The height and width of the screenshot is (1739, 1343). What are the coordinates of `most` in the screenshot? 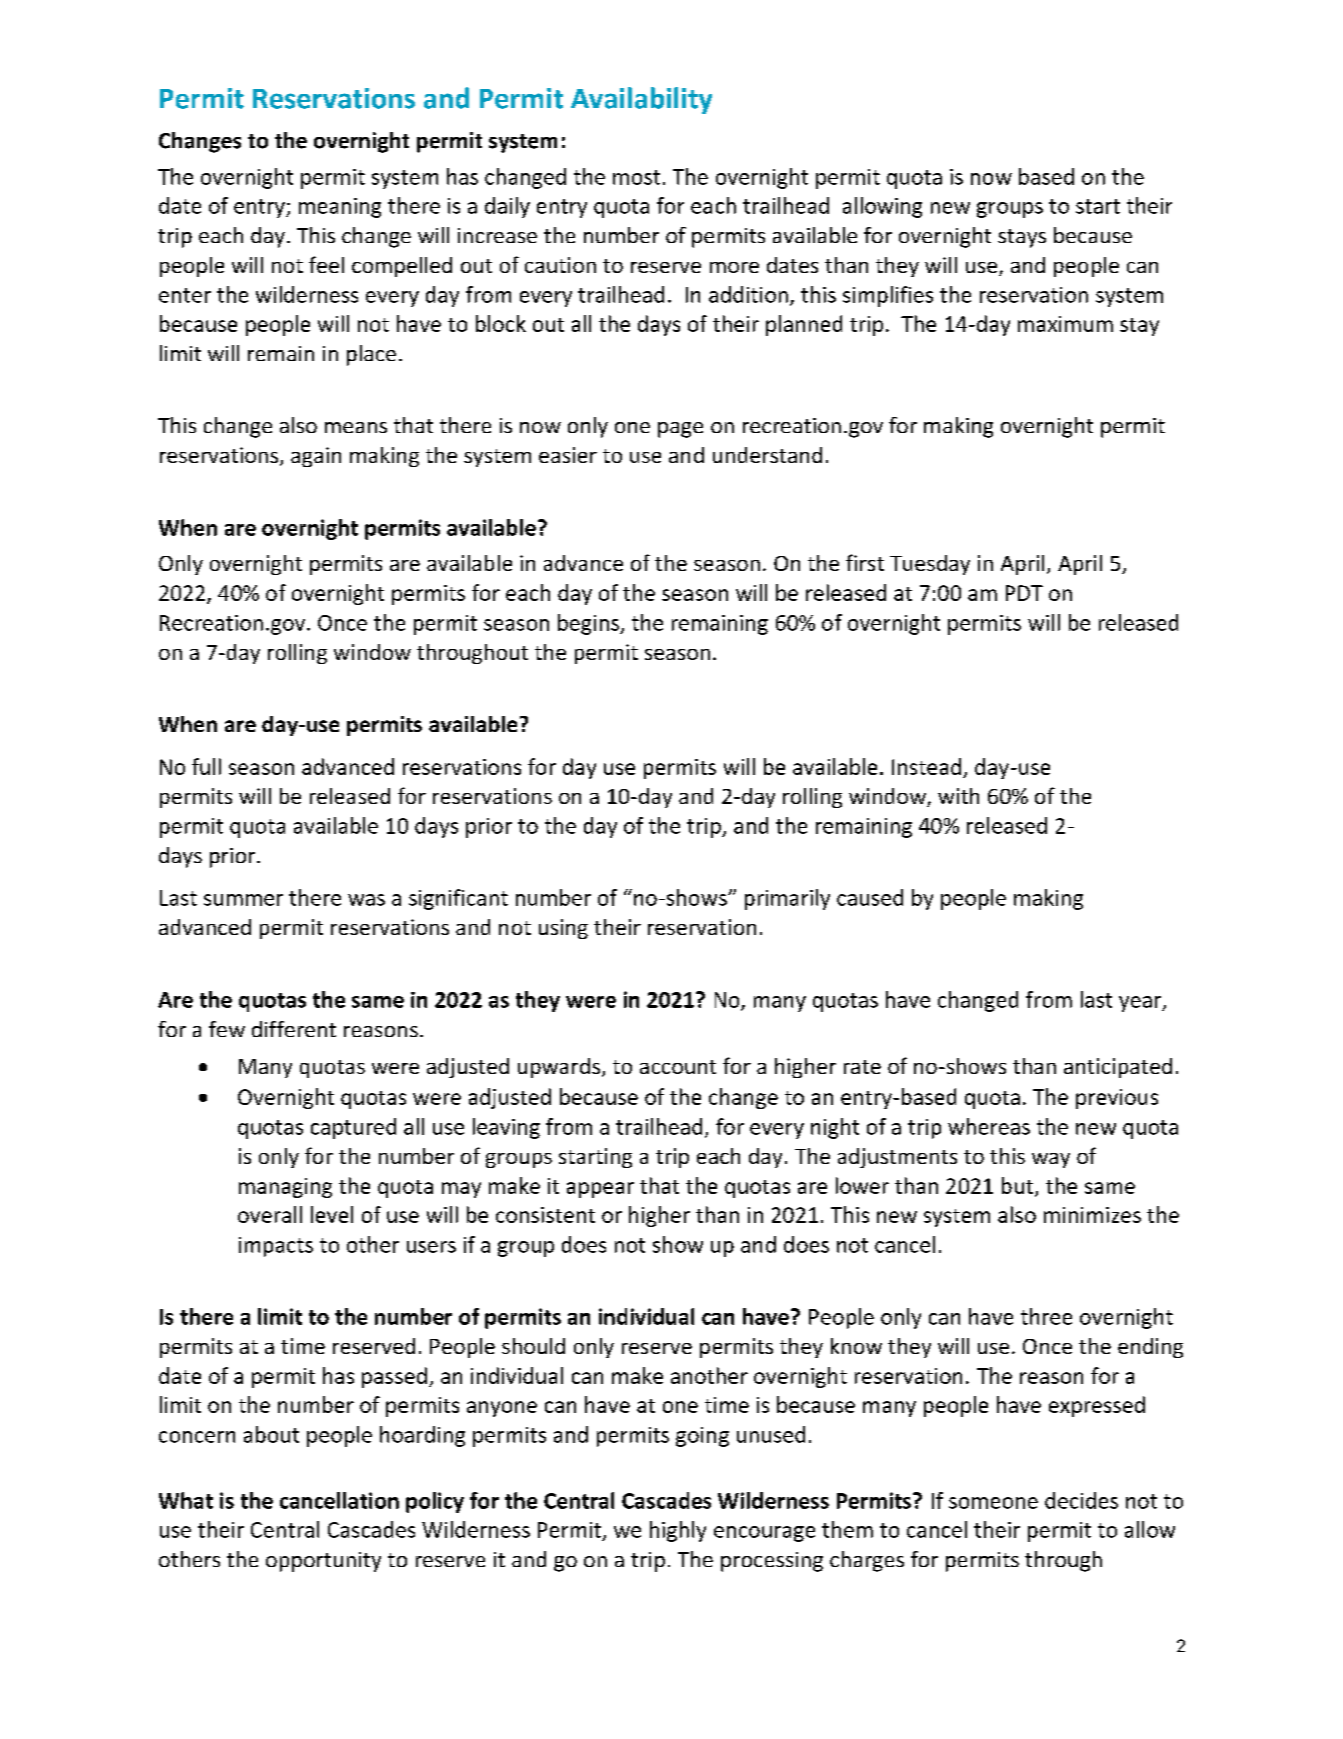 It's located at (636, 177).
